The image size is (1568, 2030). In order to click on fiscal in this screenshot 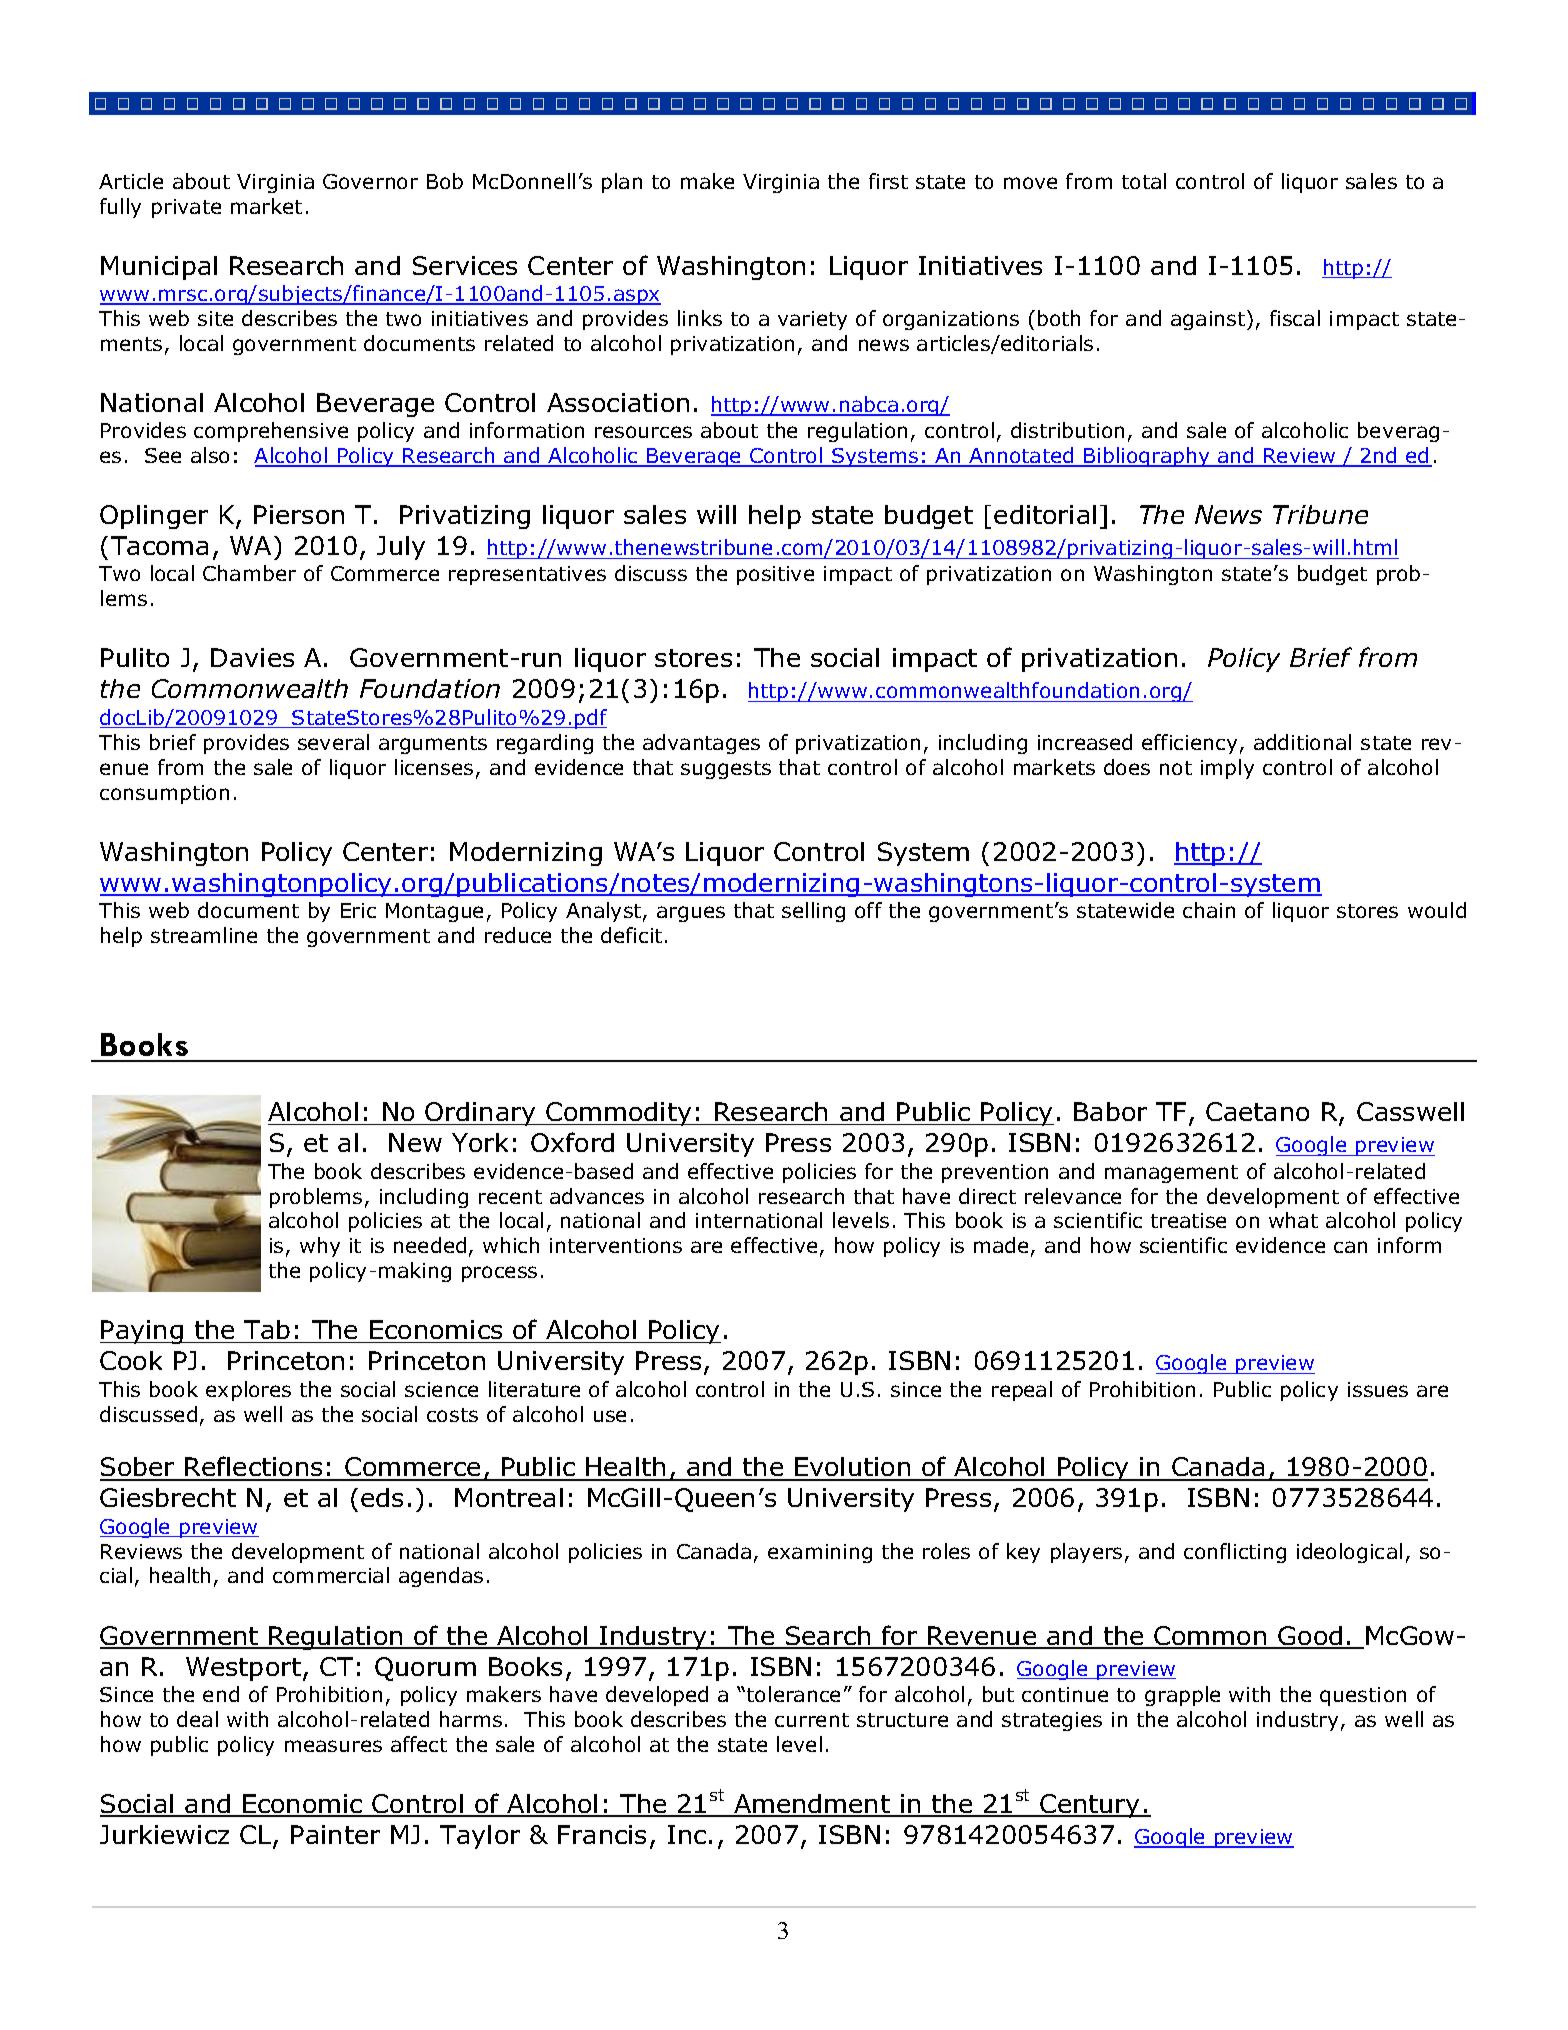, I will do `click(1295, 318)`.
